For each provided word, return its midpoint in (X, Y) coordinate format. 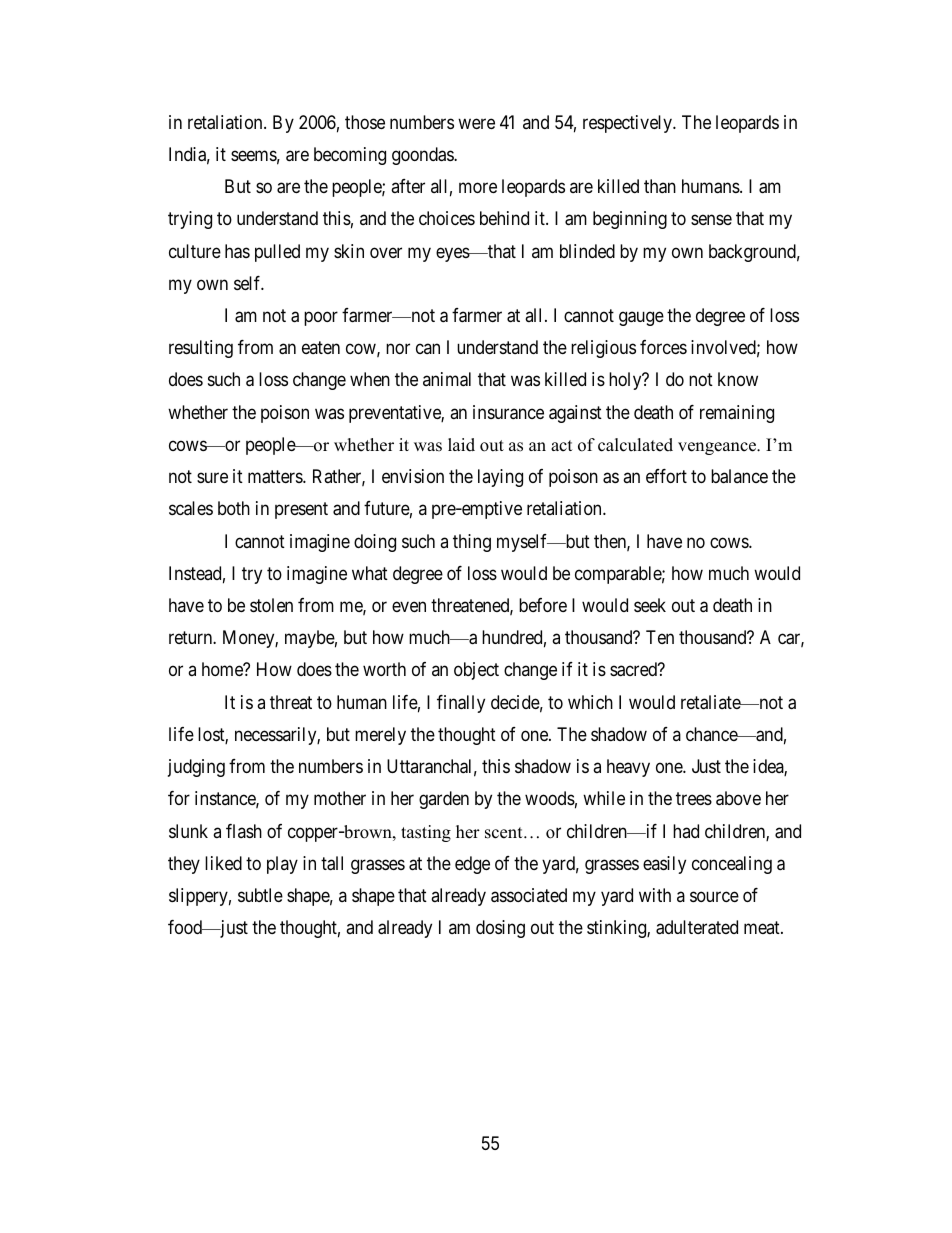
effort (666, 476)
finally (461, 704)
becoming (350, 156)
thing (472, 543)
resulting (201, 349)
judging (196, 768)
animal (447, 379)
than (660, 186)
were (476, 123)
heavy (628, 768)
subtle (260, 895)
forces (663, 347)
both (234, 508)
